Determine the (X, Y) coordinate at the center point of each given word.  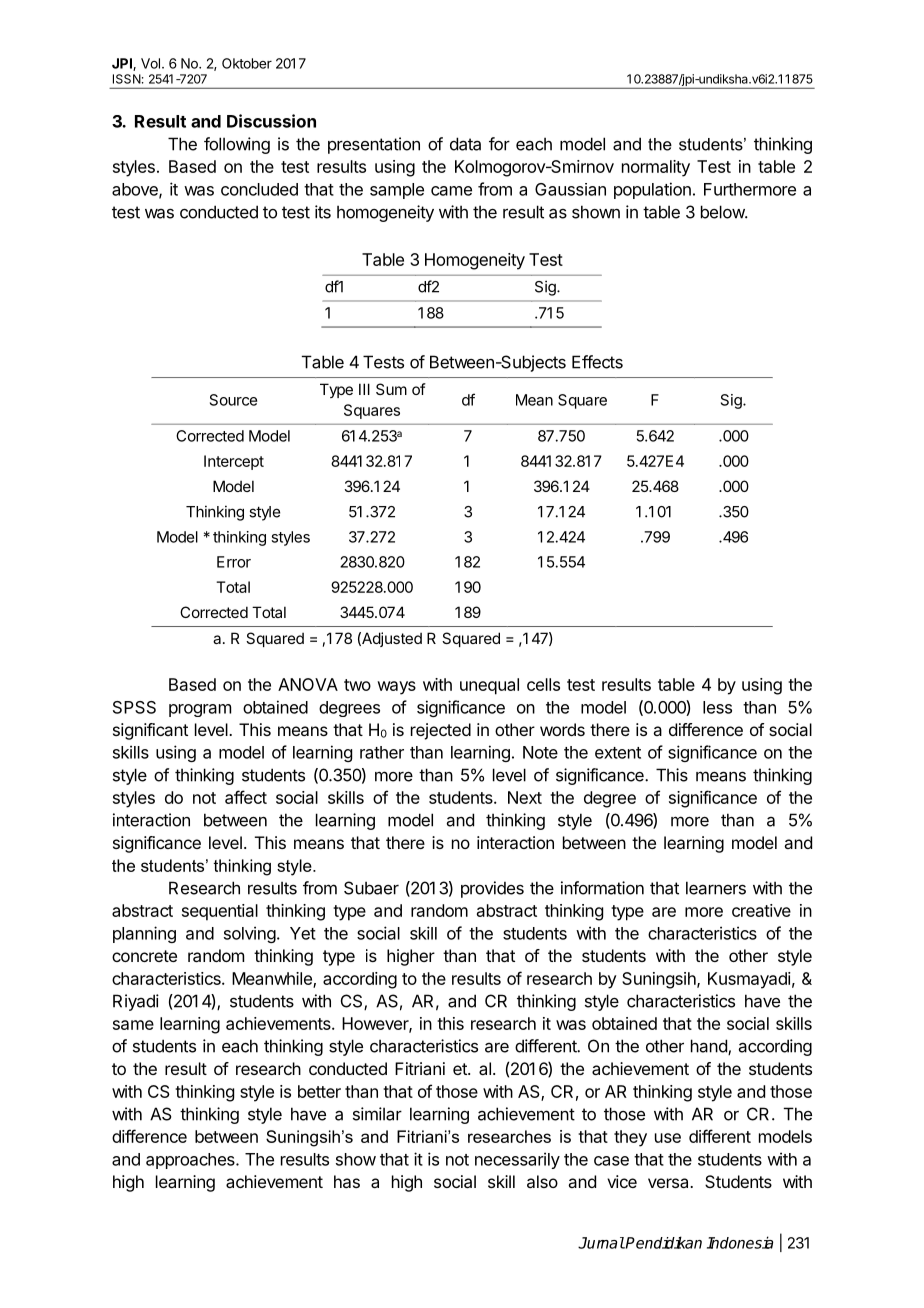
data (465, 144)
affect (246, 797)
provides (492, 889)
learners (716, 888)
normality (656, 168)
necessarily (517, 1160)
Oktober (247, 63)
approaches (191, 1161)
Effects (597, 362)
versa (669, 1183)
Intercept (234, 462)
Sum (391, 389)
